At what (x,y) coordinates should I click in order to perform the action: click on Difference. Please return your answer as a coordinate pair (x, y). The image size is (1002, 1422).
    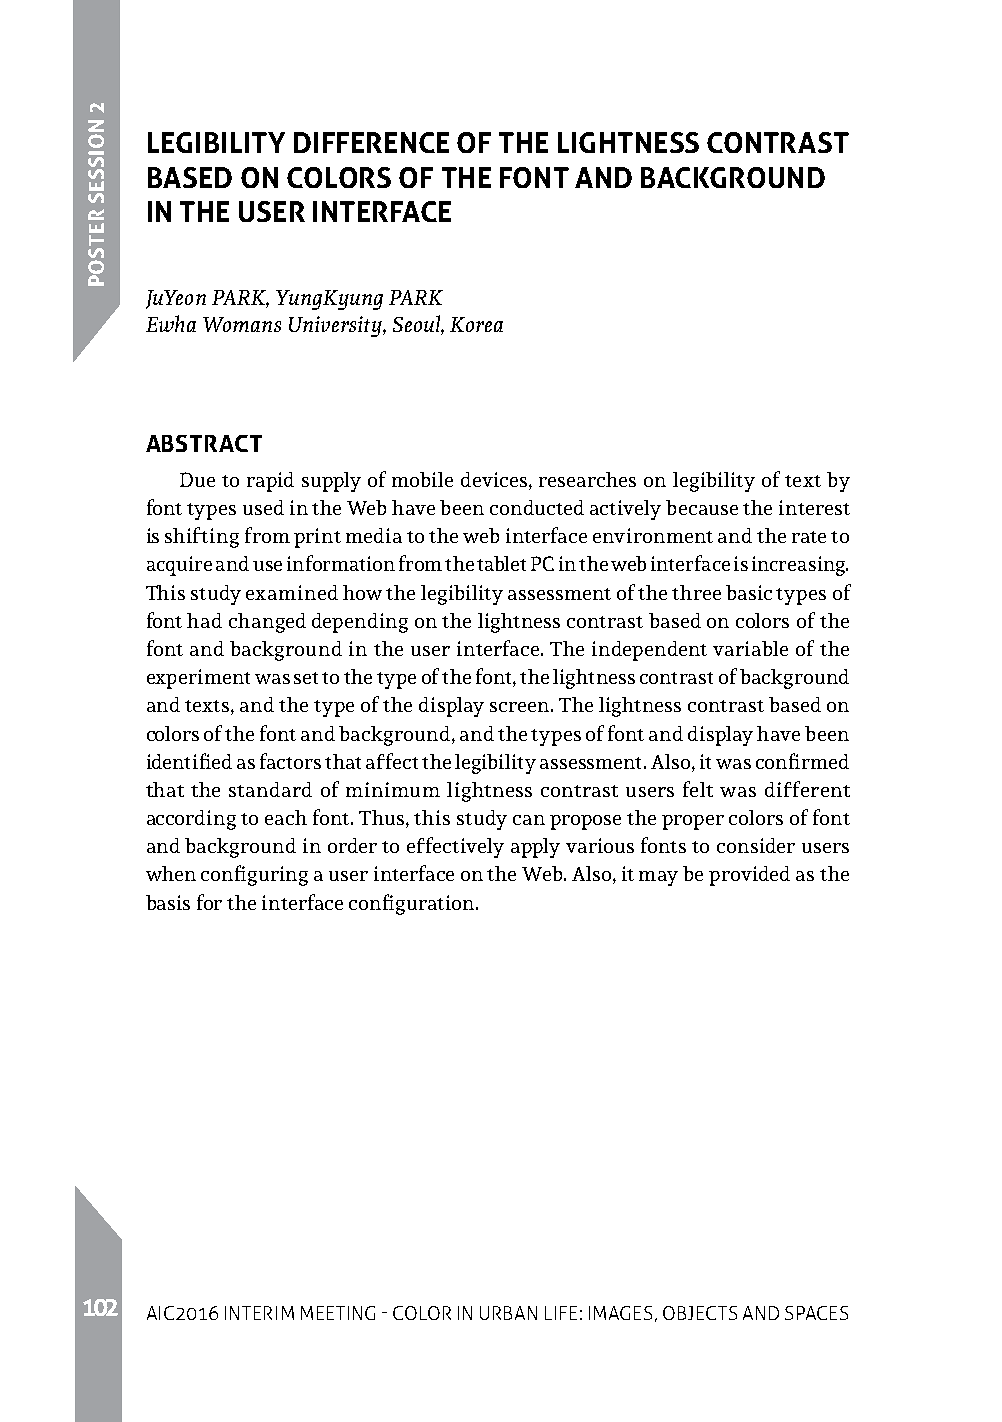
    Looking at the image, I should click on (371, 142).
